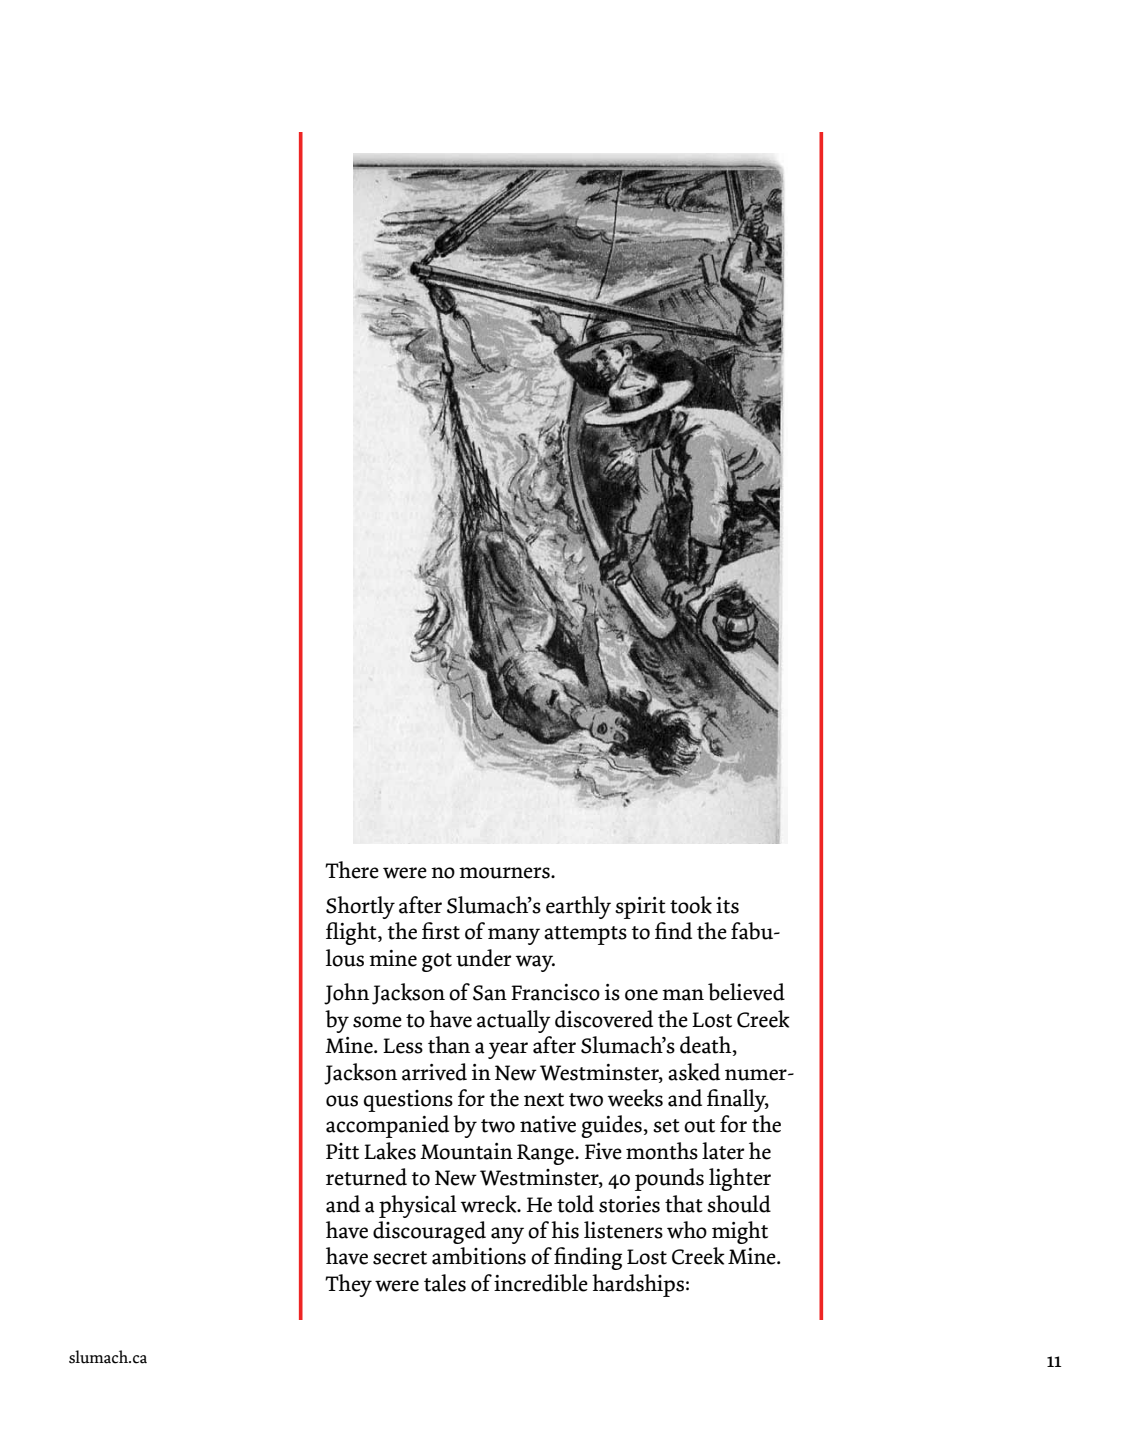 This document has height=1452, width=1122. Describe the element at coordinates (691, 905) in the document. I see `took` at that location.
